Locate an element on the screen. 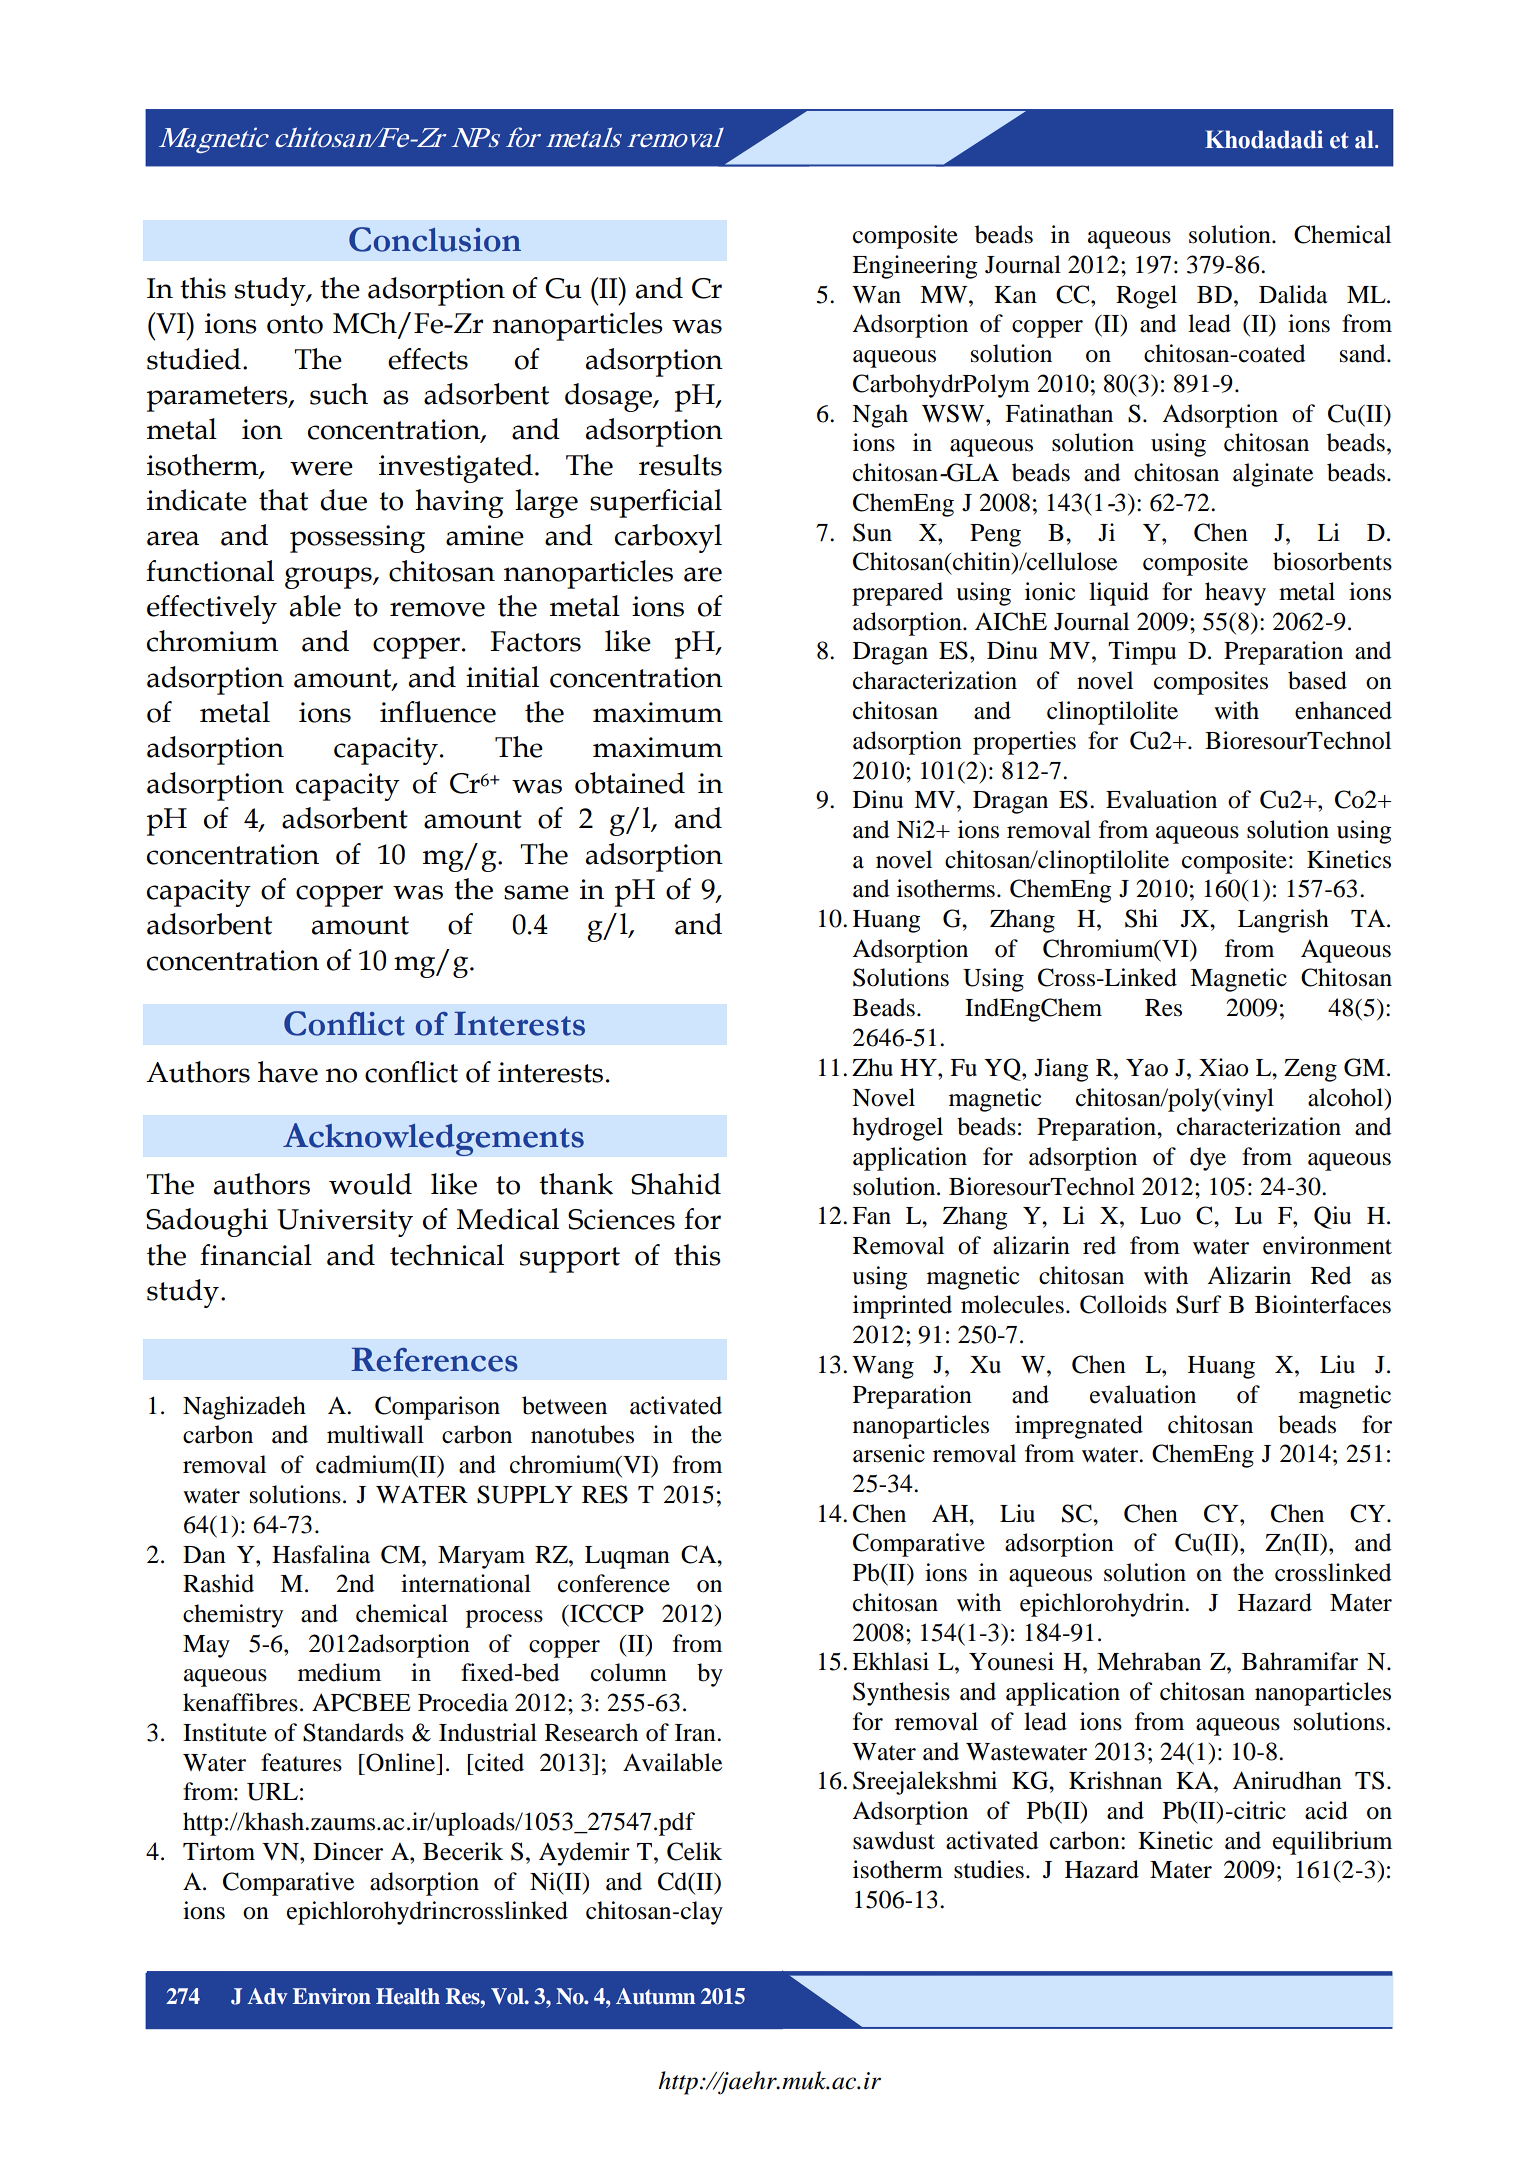 This screenshot has height=2177, width=1539. Adv is located at coordinates (267, 1996).
